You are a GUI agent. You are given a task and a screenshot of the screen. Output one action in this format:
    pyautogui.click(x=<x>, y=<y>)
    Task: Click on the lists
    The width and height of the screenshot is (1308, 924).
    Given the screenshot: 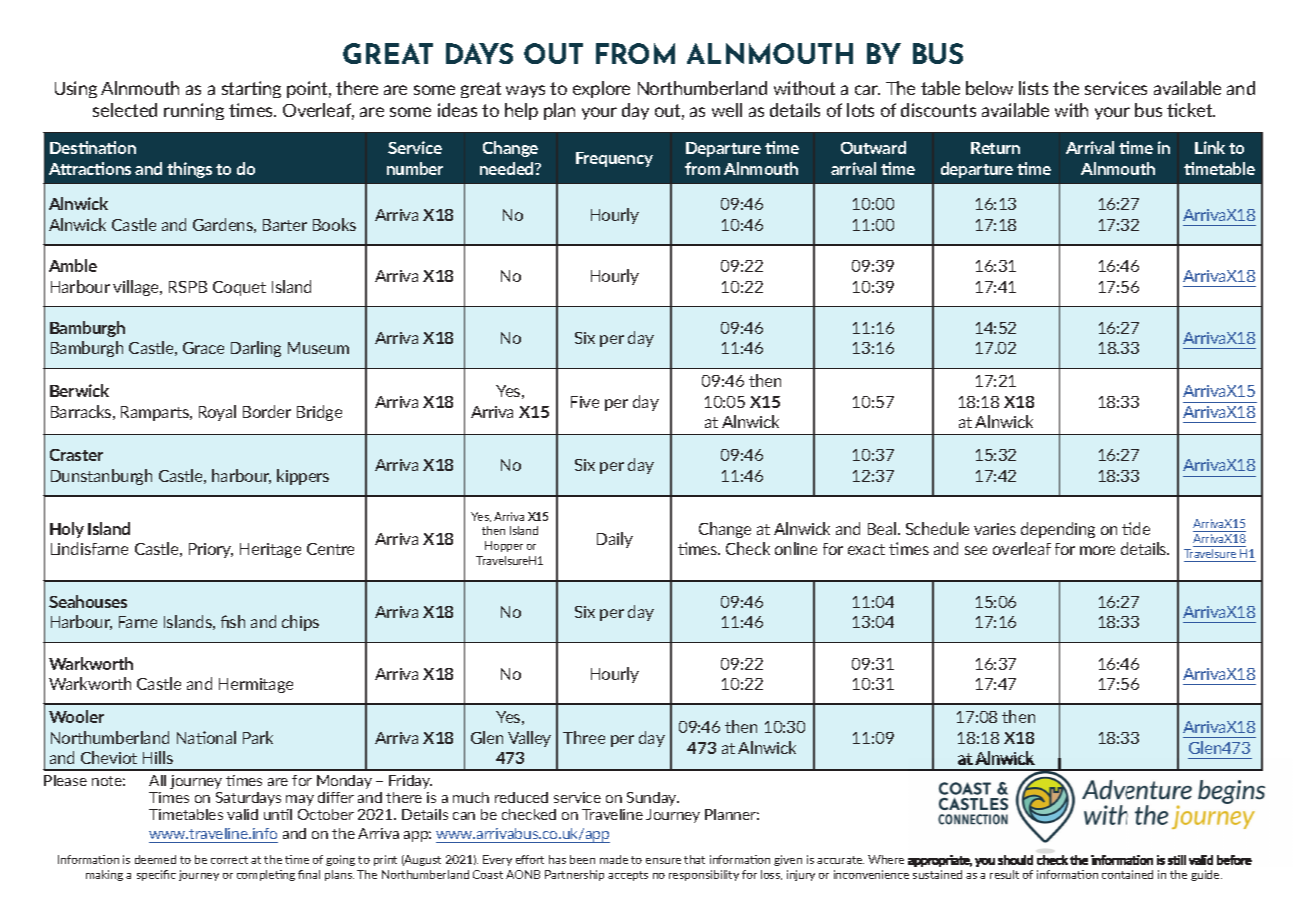 What is the action you would take?
    pyautogui.click(x=1033, y=88)
